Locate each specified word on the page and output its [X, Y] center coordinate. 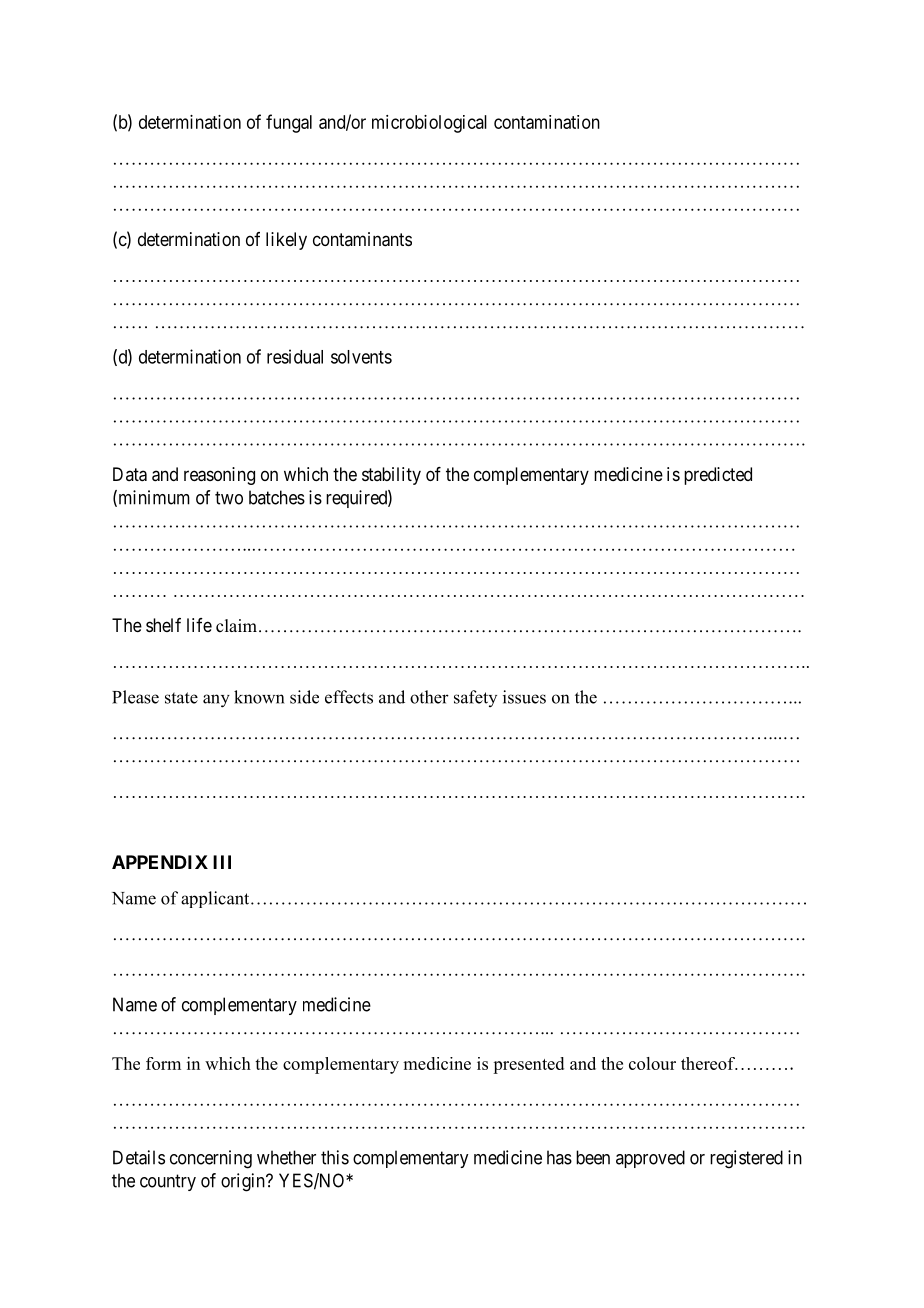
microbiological [429, 124]
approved [650, 1159]
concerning [211, 1159]
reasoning [219, 476]
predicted [718, 476]
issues [524, 697]
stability [391, 476]
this [335, 1157]
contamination [547, 122]
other [429, 697]
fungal [289, 123]
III [222, 862]
